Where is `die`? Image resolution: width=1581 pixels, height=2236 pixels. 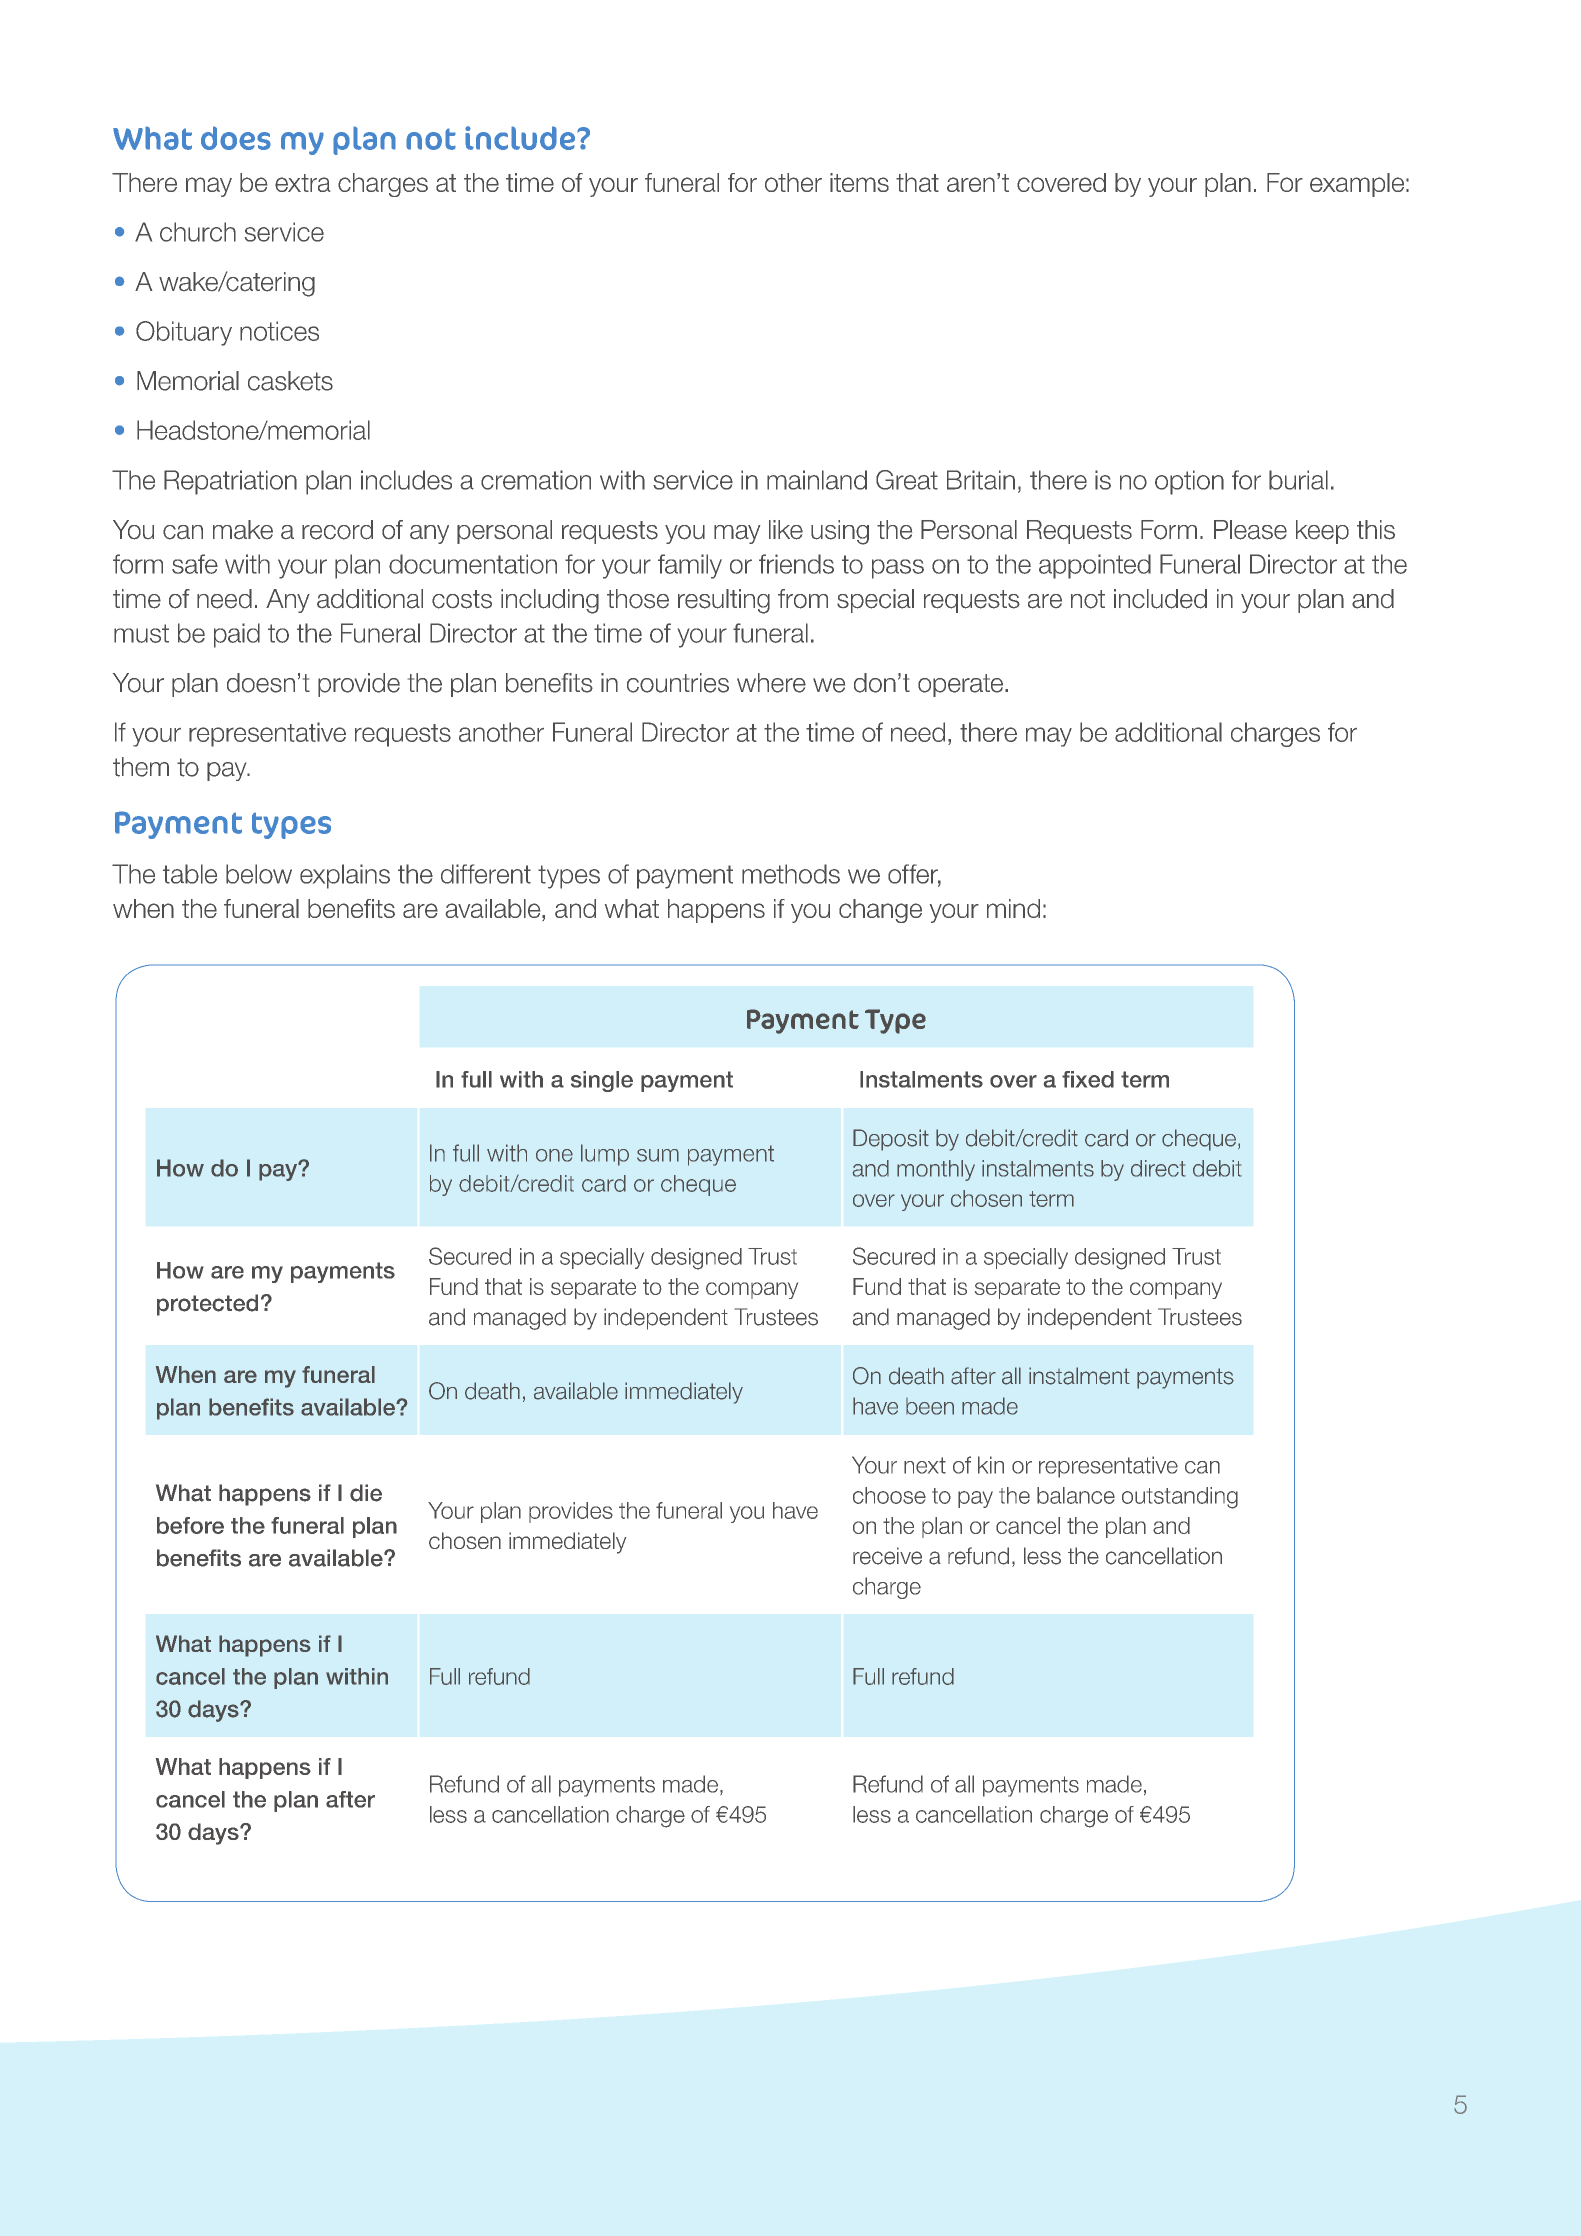 die is located at coordinates (366, 1493).
